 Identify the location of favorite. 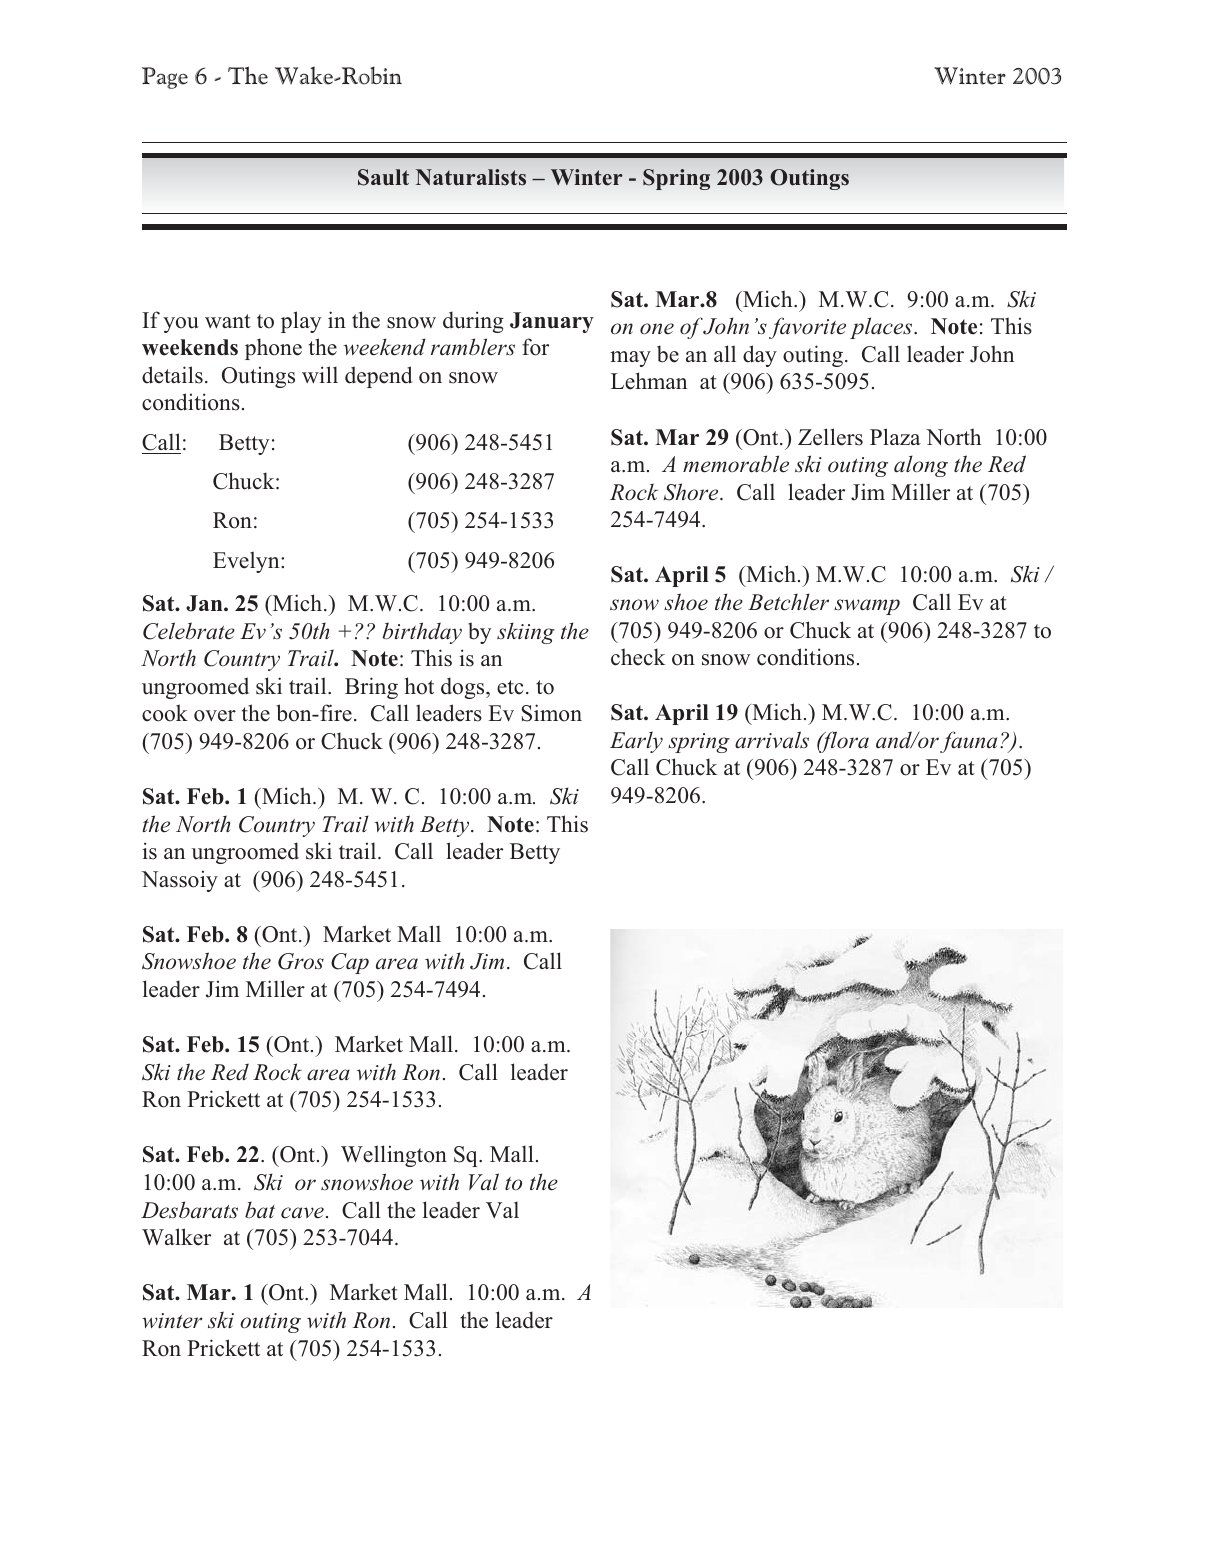
(807, 328).
